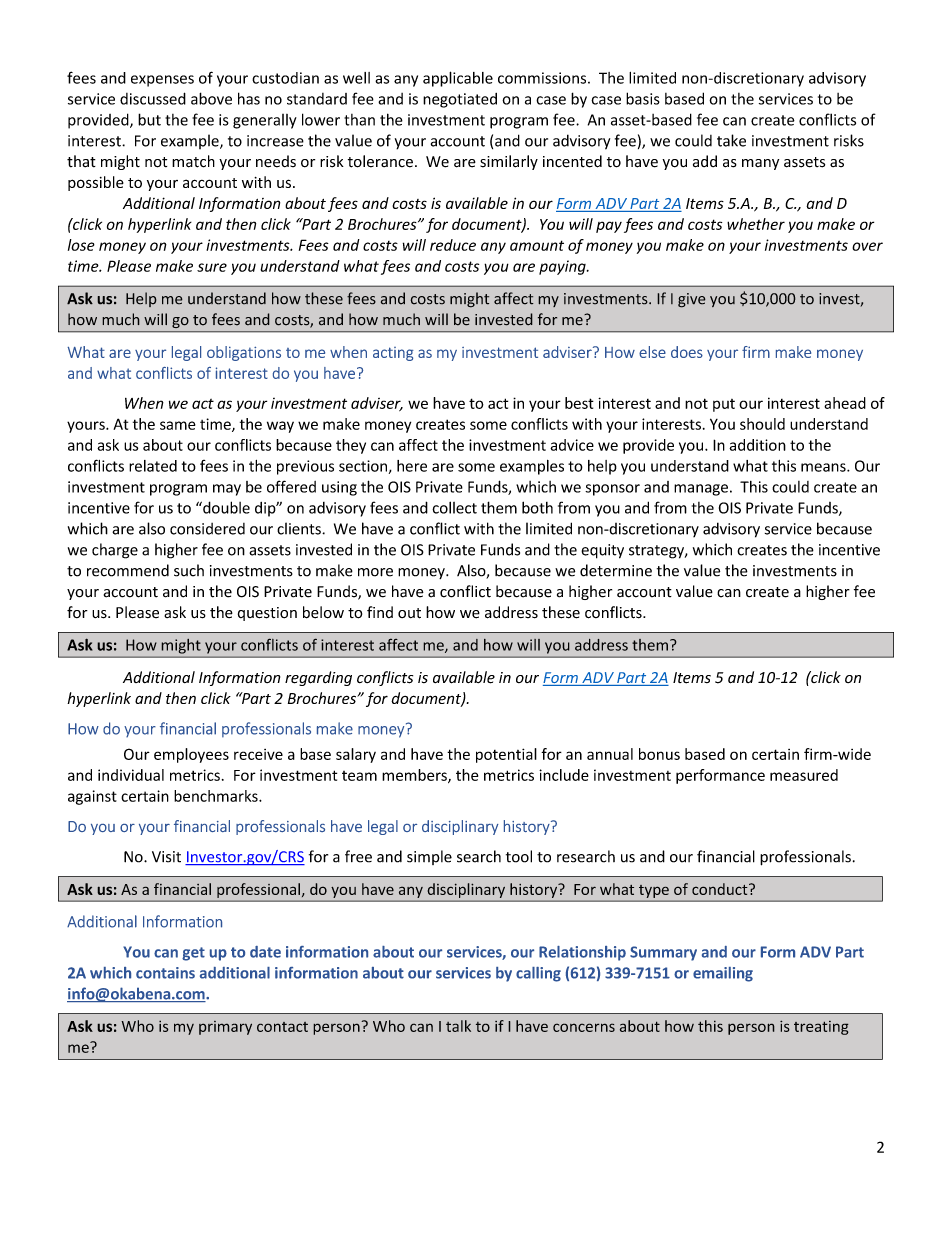  What do you see at coordinates (506, 755) in the screenshot?
I see `potential` at bounding box center [506, 755].
